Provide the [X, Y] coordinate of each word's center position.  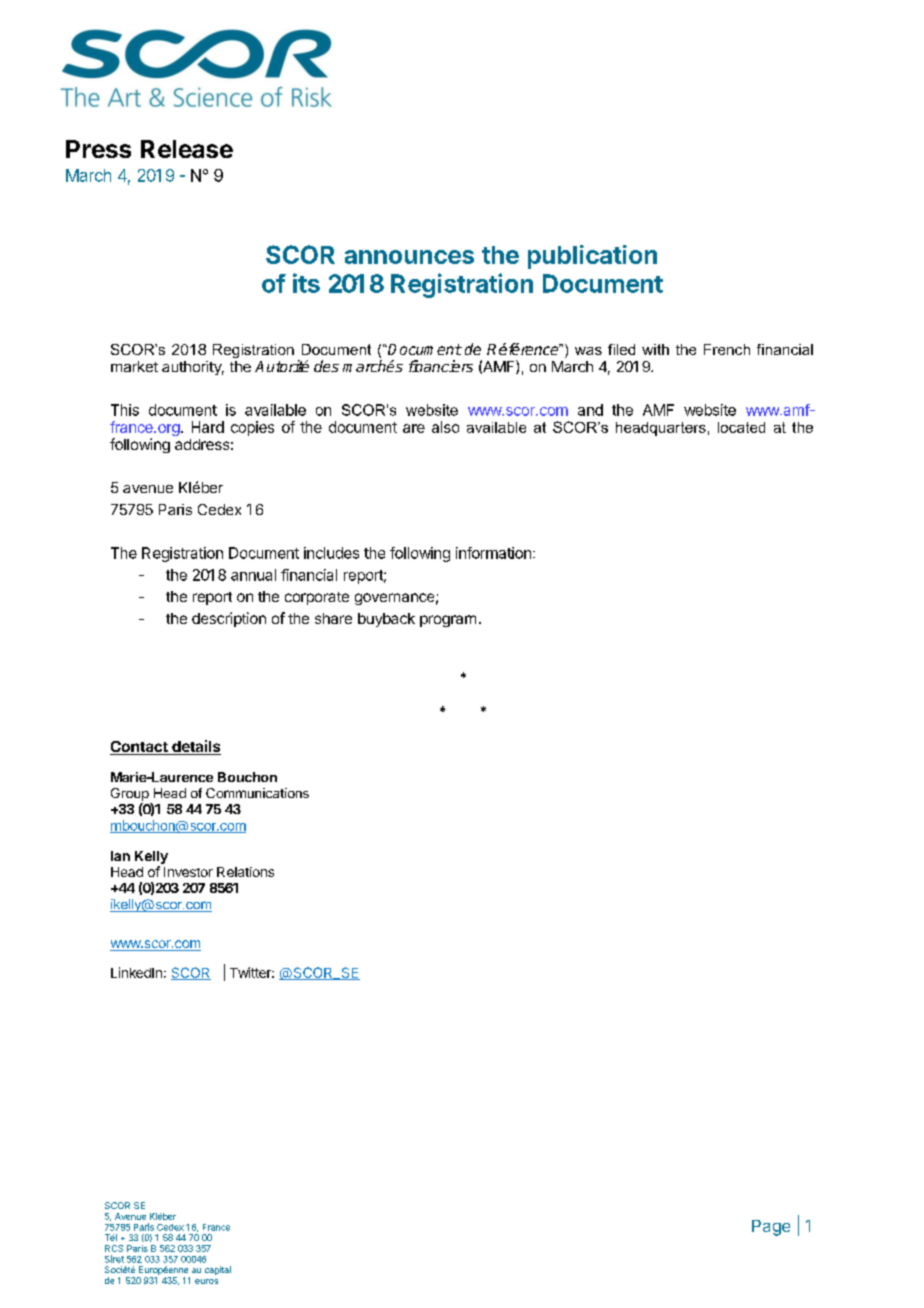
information [493, 553]
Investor [188, 872]
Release [187, 149]
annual [253, 575]
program [448, 621]
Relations [245, 872]
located [741, 427]
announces [409, 257]
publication [592, 257]
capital [218, 1270]
